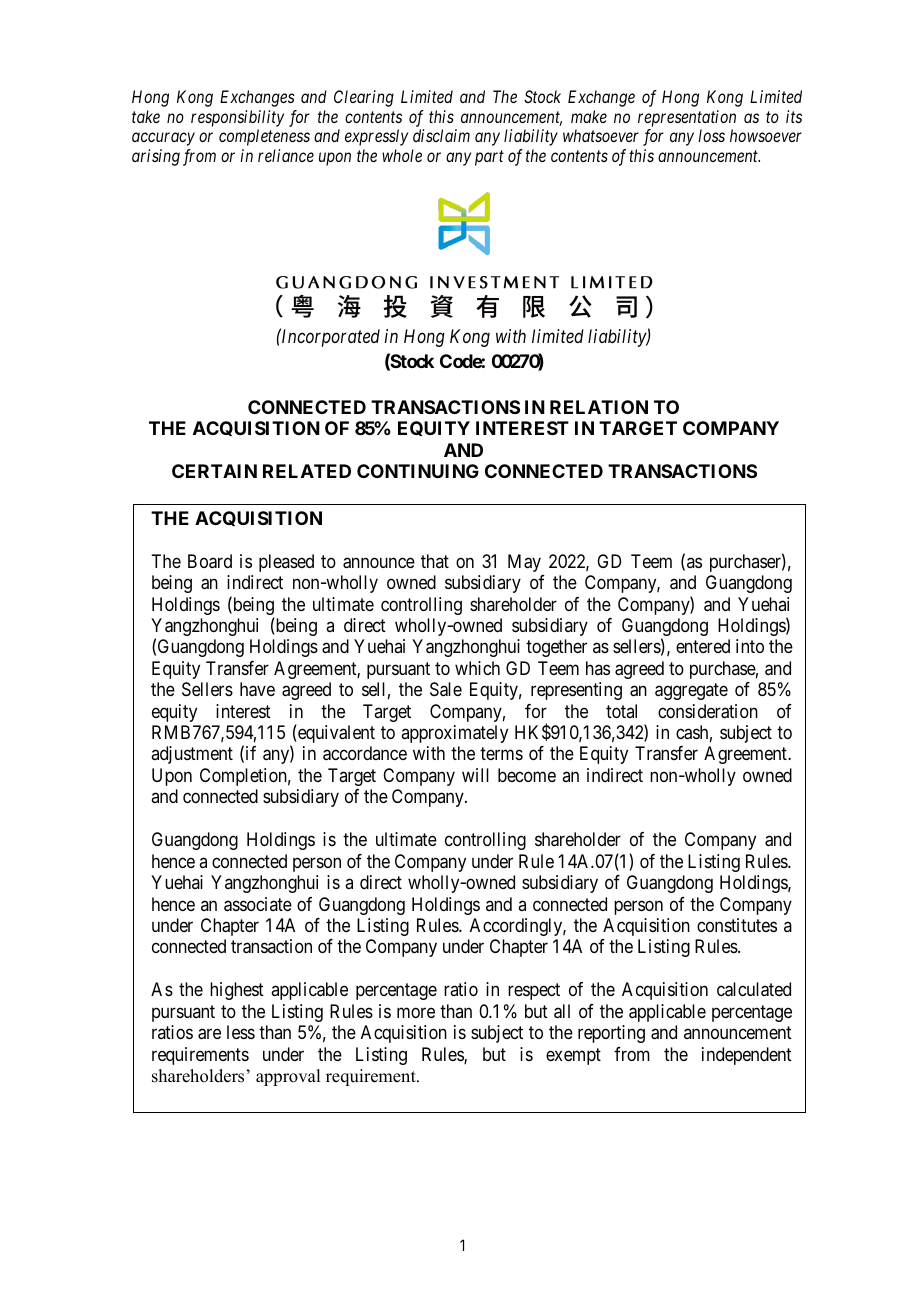 Image resolution: width=924 pixels, height=1308 pixels. Describe the element at coordinates (703, 646) in the screenshot. I see `entered` at that location.
